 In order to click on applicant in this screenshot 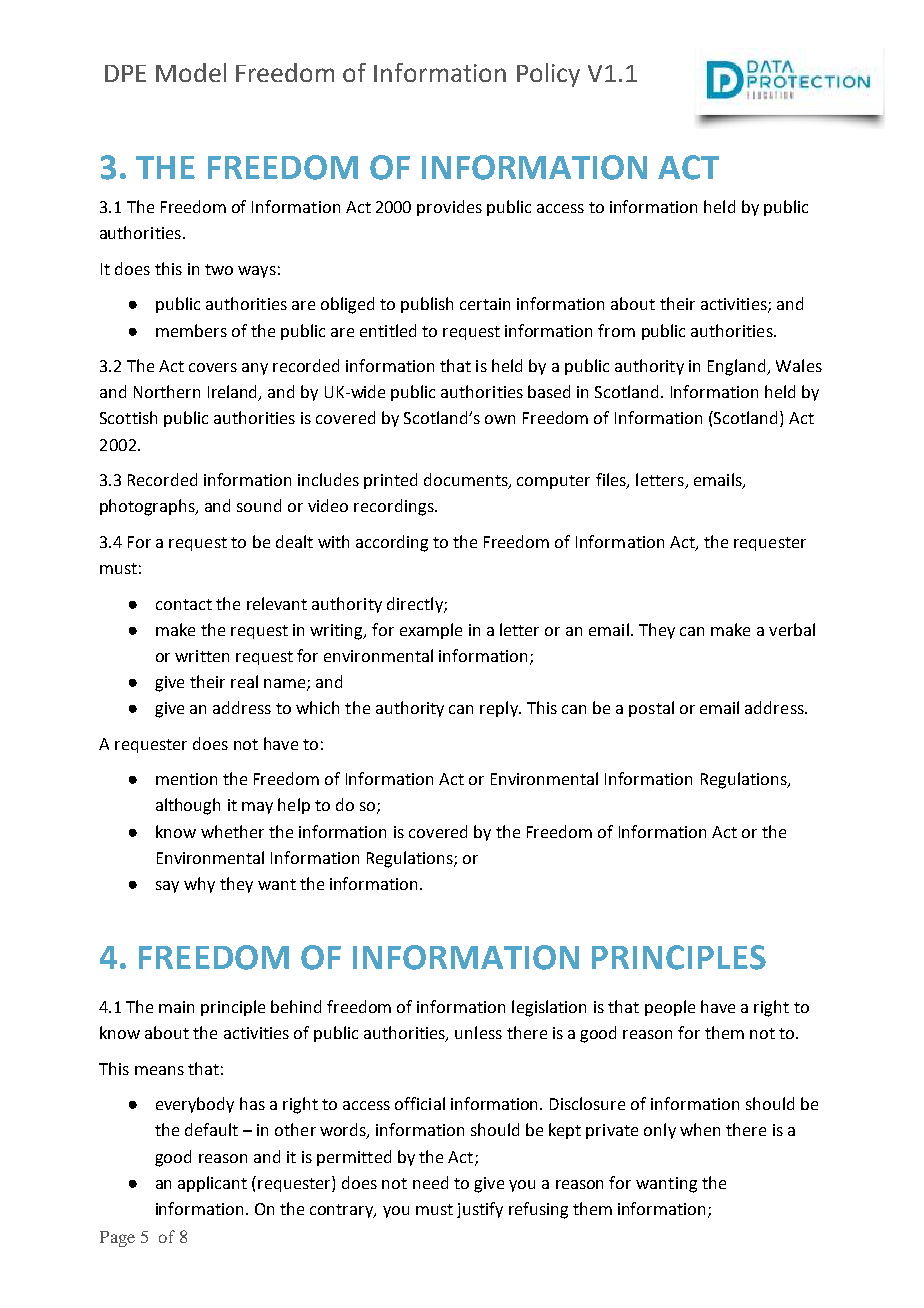, I will do `click(212, 1184)`.
